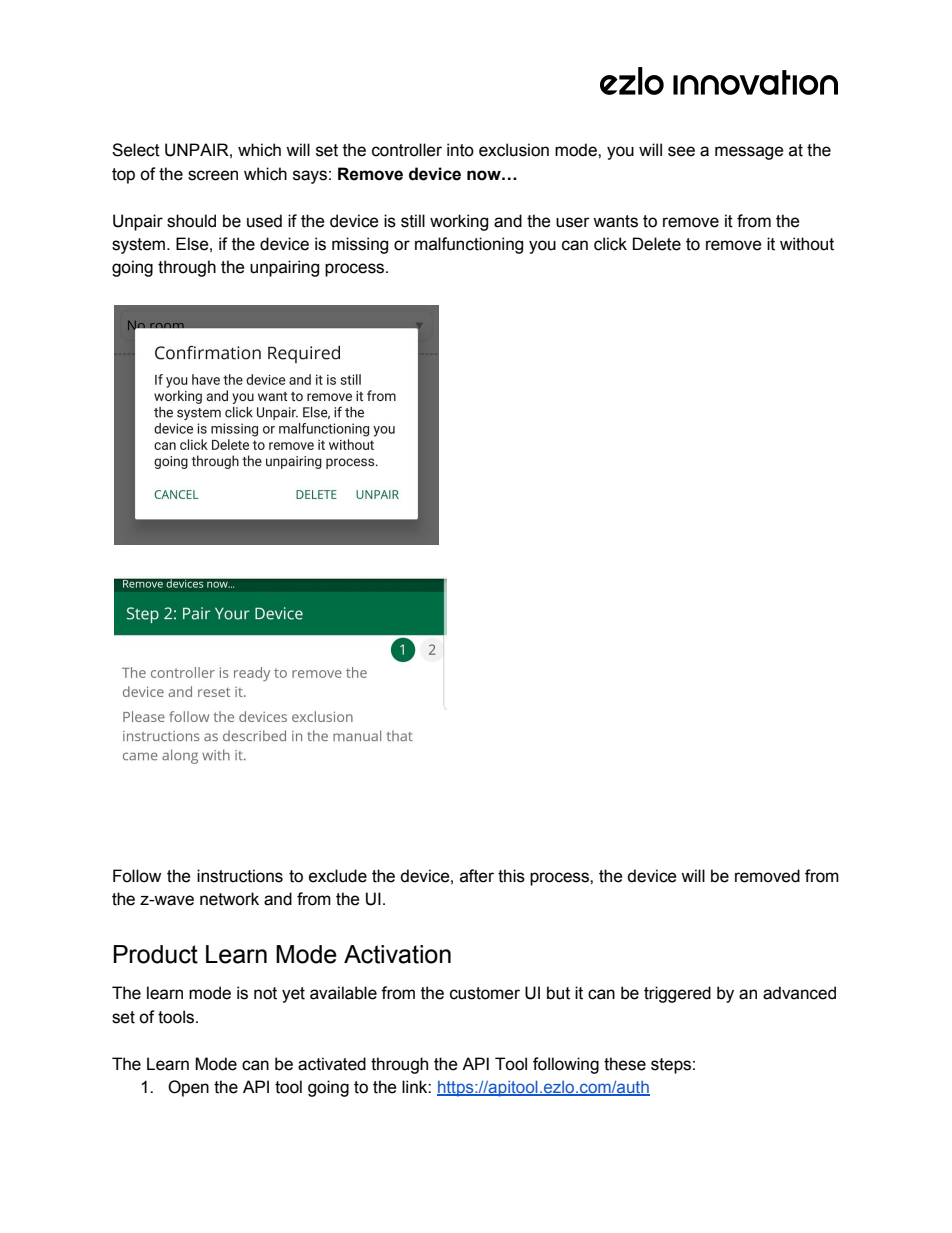  What do you see at coordinates (657, 244) in the screenshot?
I see `Delete` at bounding box center [657, 244].
